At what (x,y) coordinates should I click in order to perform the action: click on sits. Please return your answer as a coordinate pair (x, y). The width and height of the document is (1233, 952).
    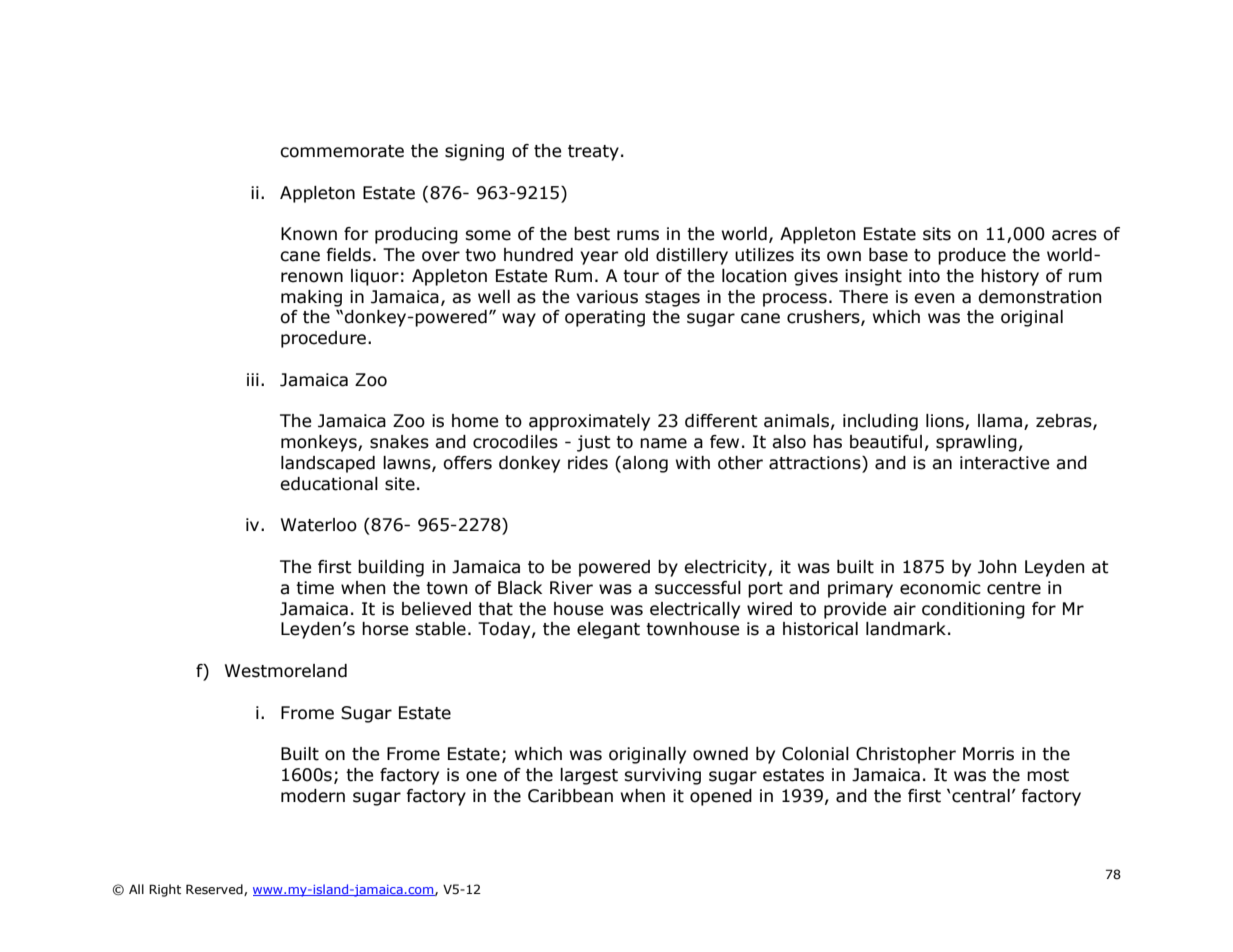
    Looking at the image, I should click on (937, 234).
